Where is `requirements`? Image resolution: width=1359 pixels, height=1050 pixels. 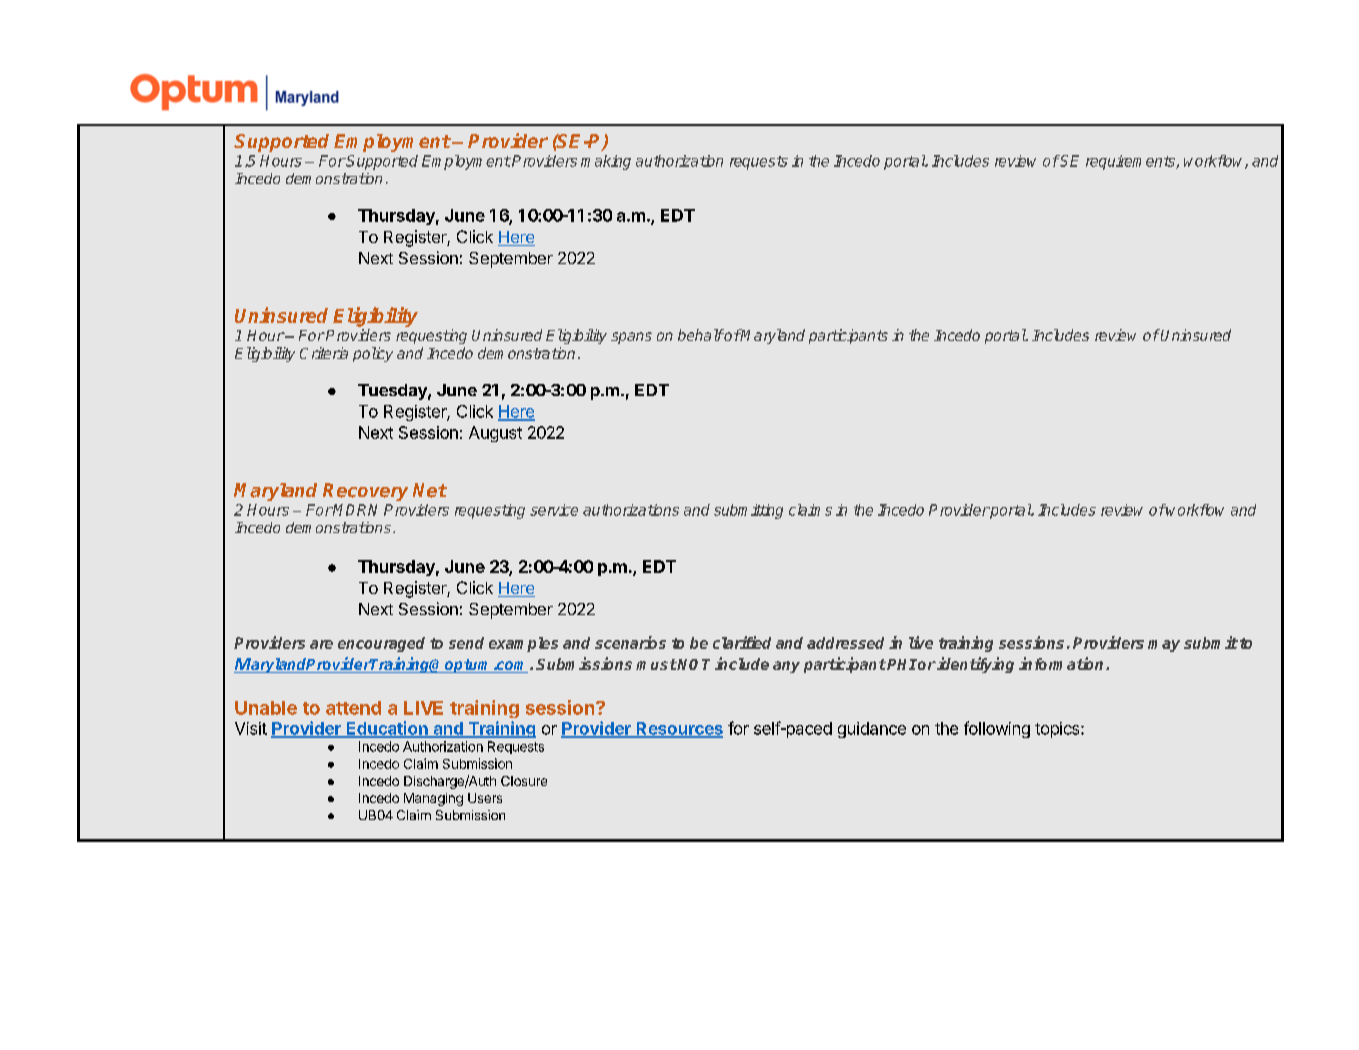 requirements is located at coordinates (1131, 162).
